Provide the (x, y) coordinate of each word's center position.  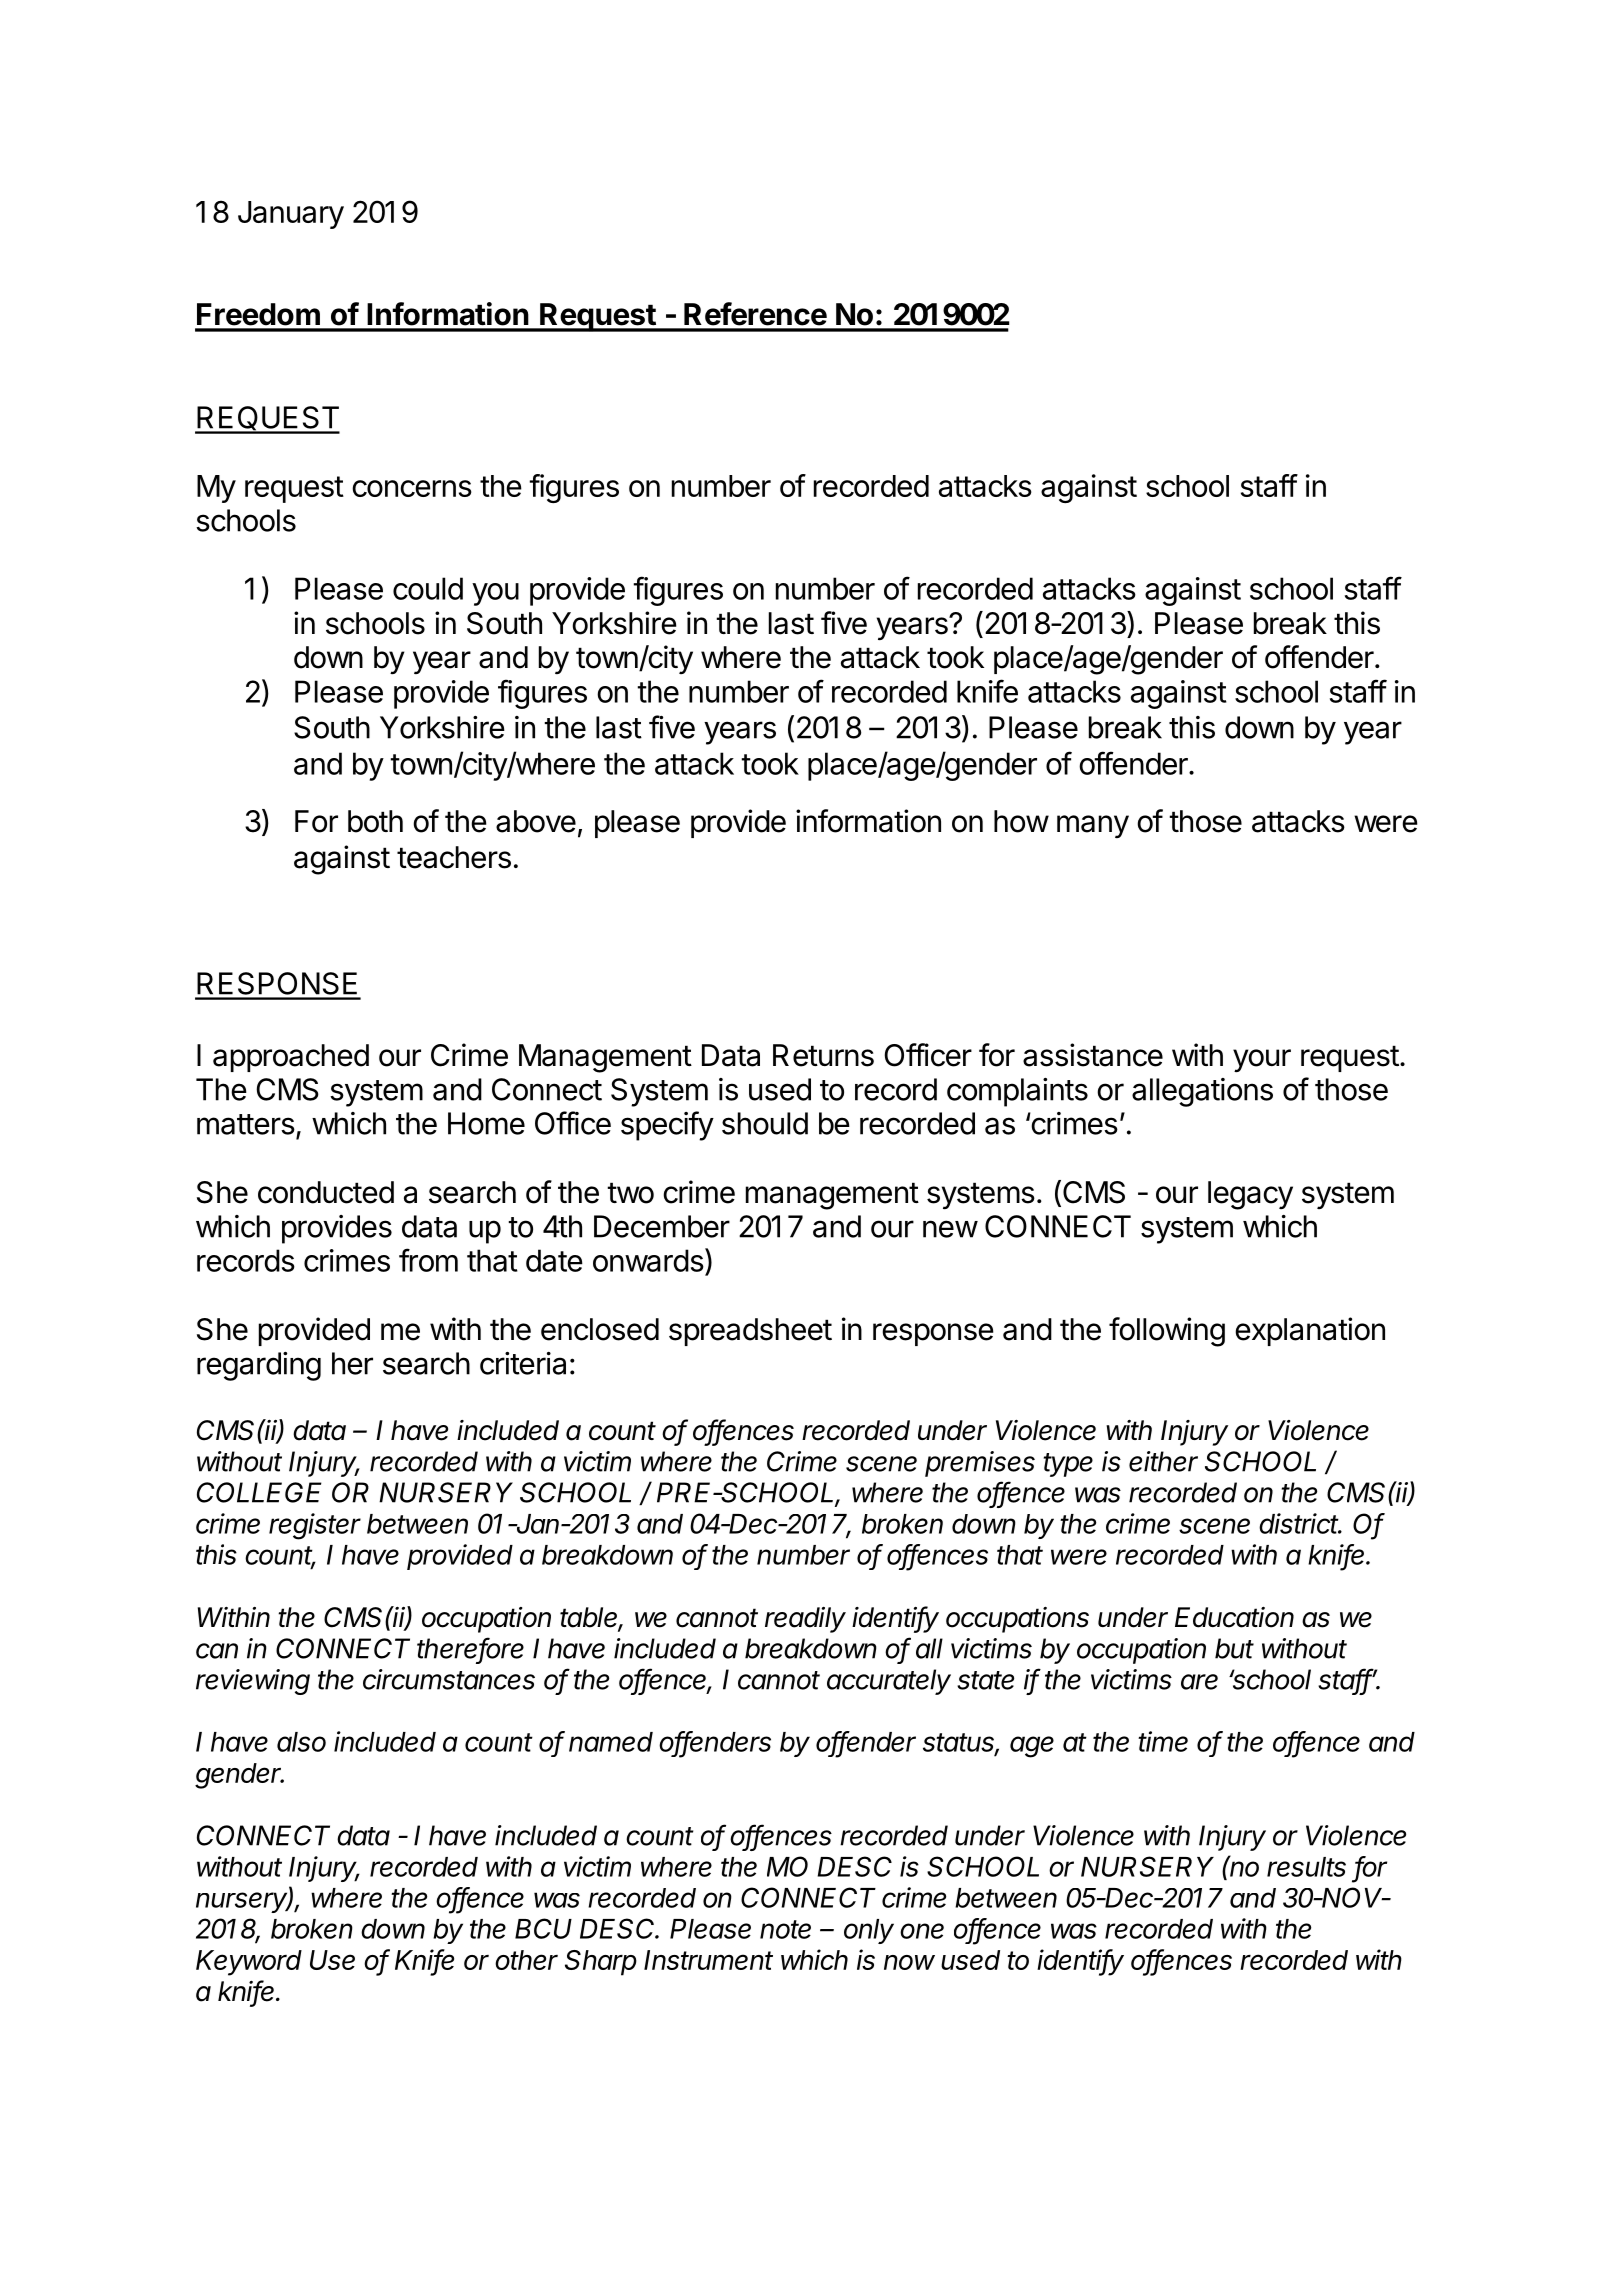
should (765, 1123)
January (291, 215)
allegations (1202, 1092)
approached (291, 1058)
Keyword (249, 1963)
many (1093, 826)
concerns (412, 488)
